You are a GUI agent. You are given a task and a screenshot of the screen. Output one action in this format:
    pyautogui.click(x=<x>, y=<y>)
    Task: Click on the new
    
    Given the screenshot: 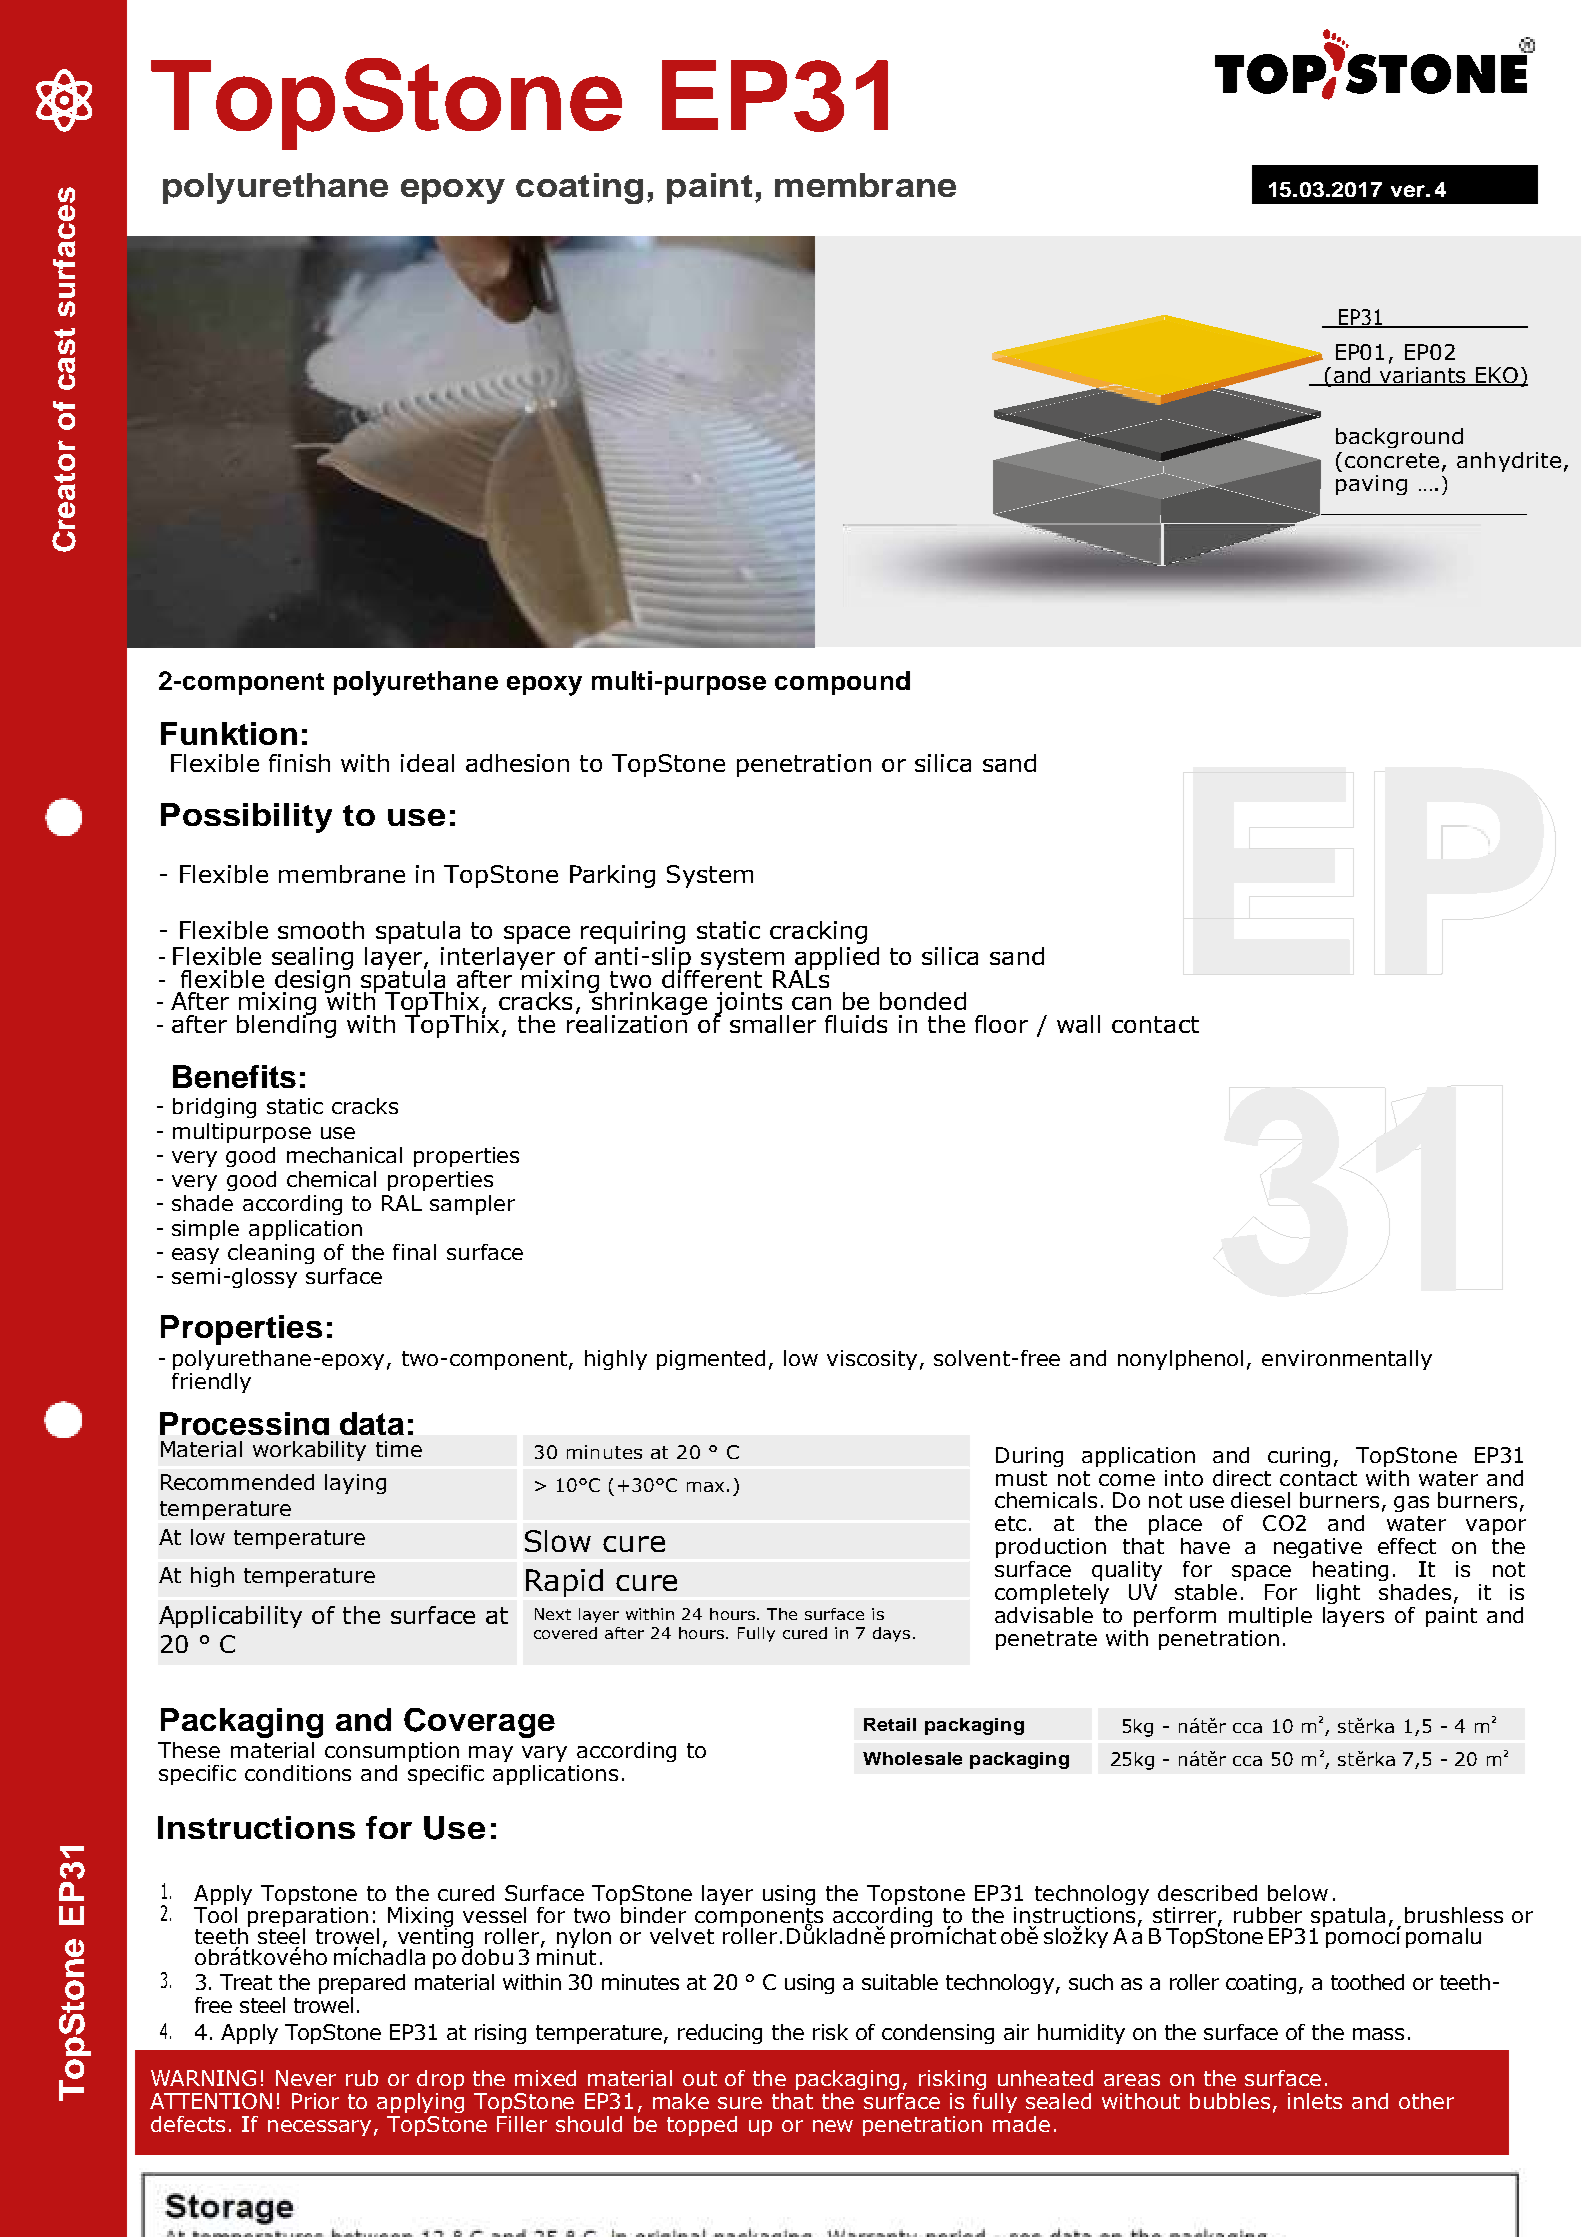 What is the action you would take?
    pyautogui.click(x=833, y=2126)
